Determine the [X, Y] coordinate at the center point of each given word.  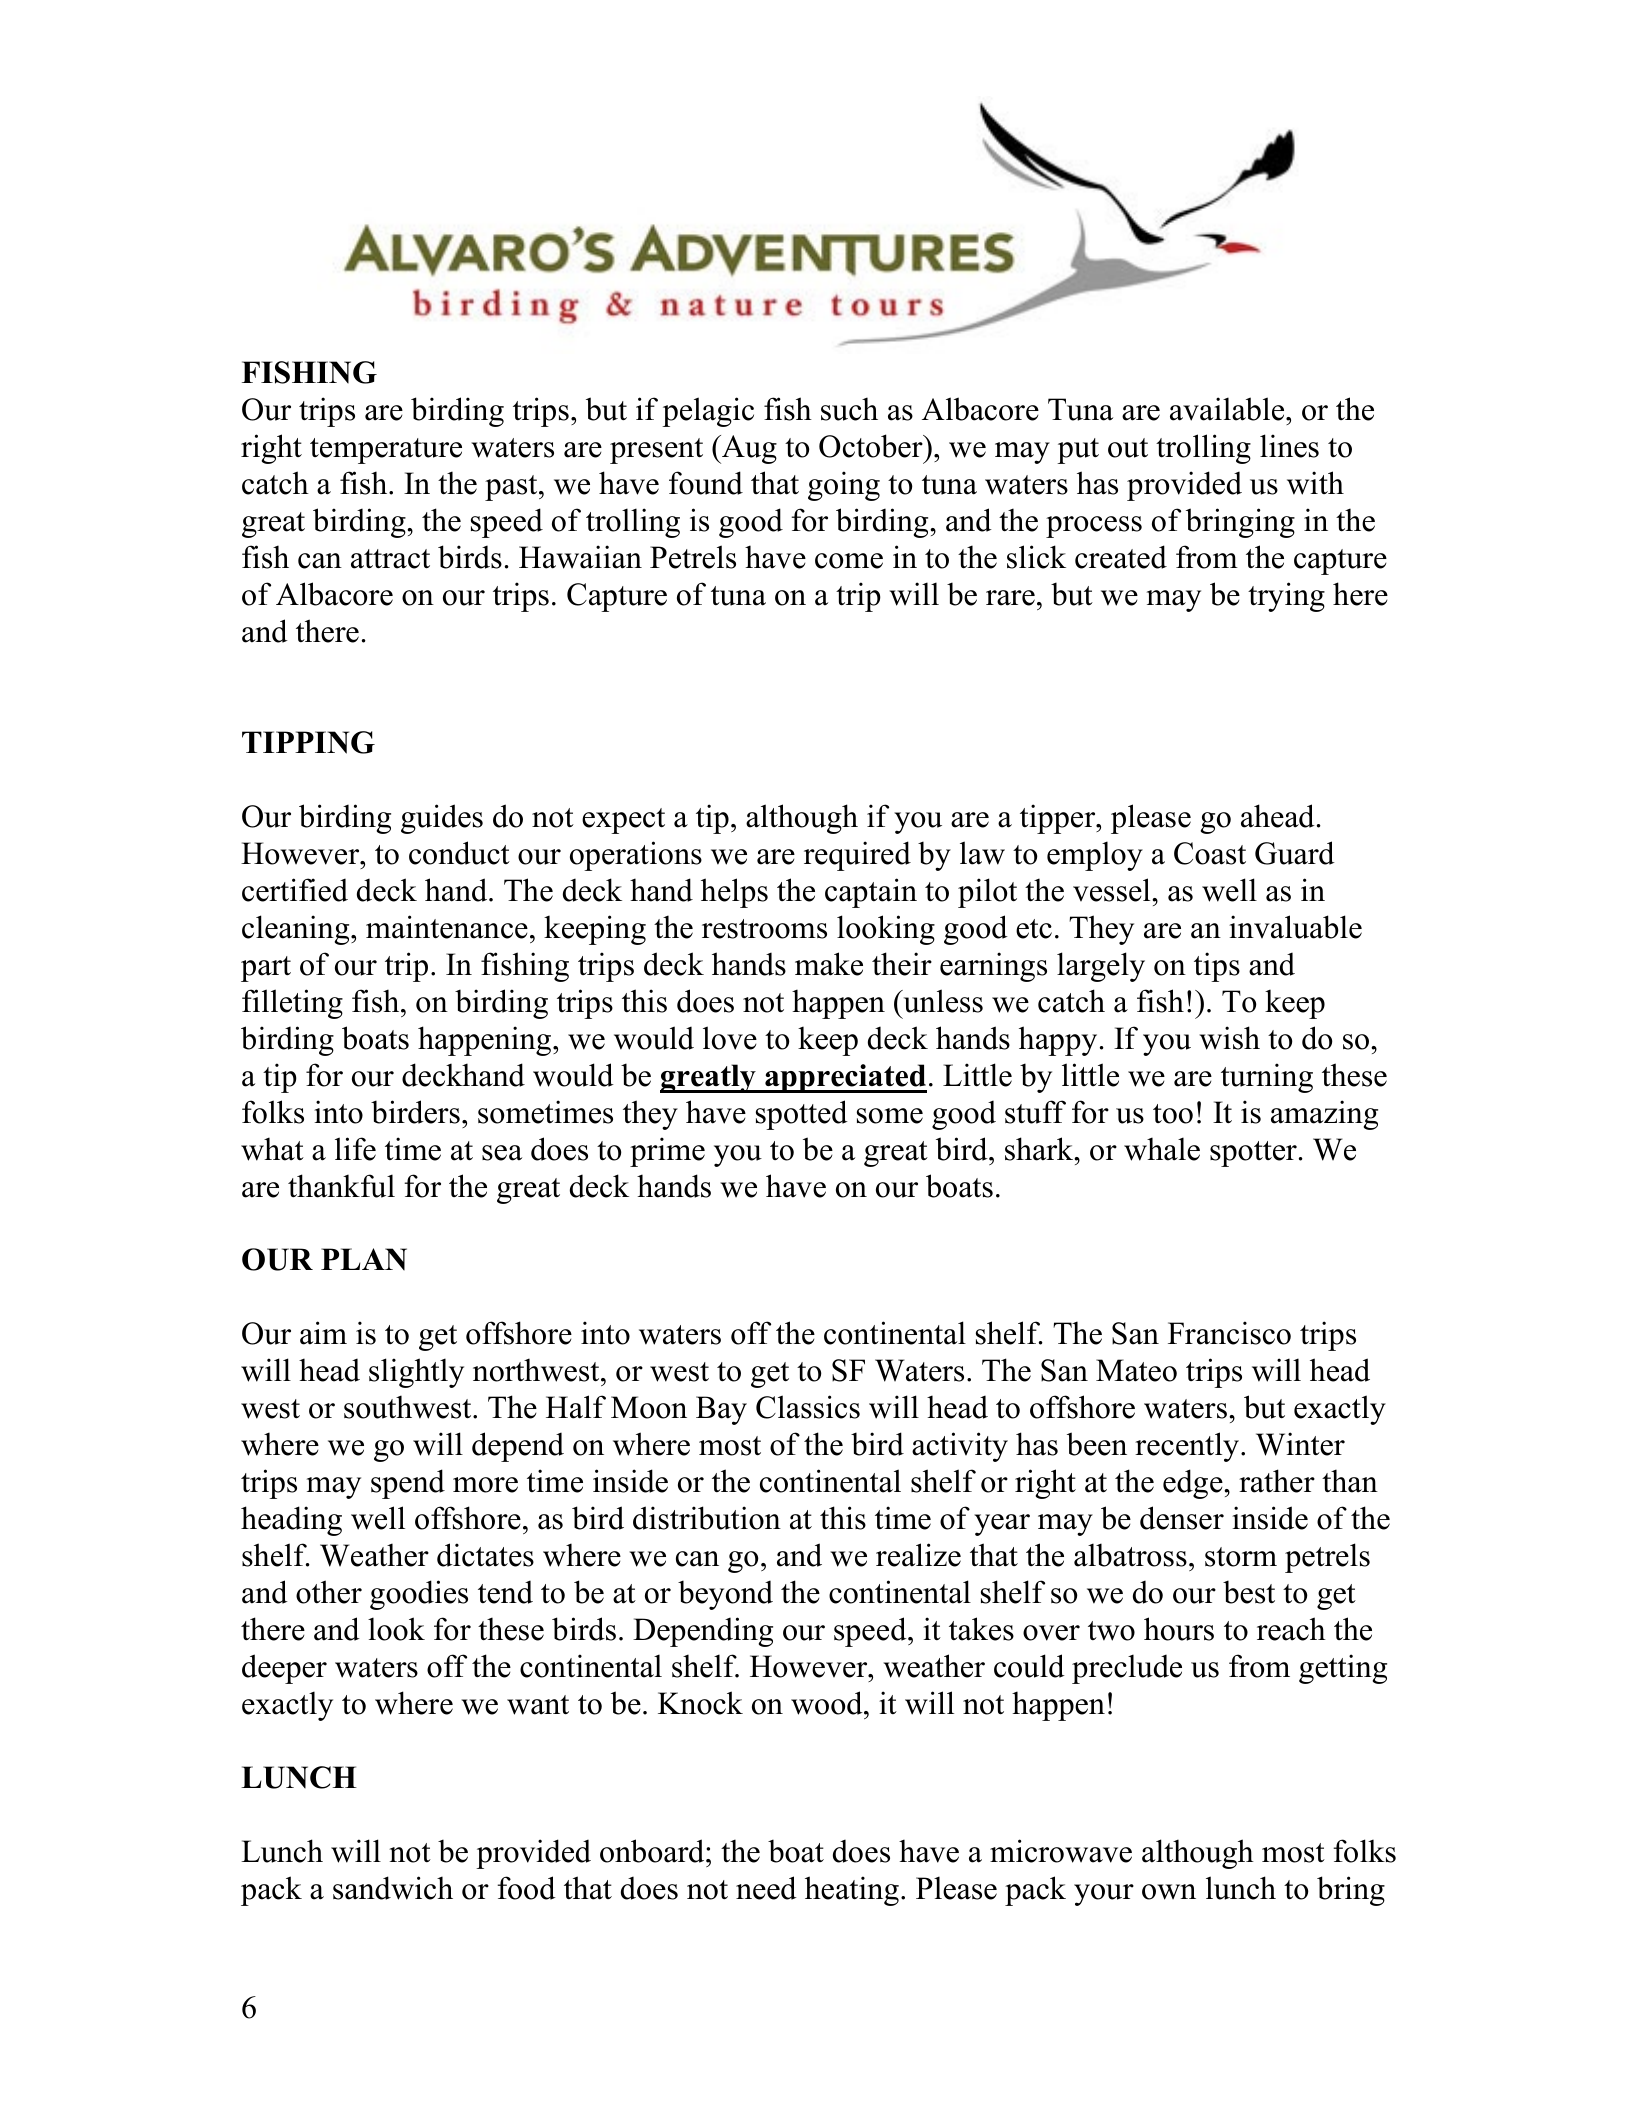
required [857, 856]
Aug [748, 449]
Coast [1210, 853]
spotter [1253, 1154]
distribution [707, 1518]
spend [408, 1484]
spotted [802, 1115]
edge [1194, 1484]
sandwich [393, 1888]
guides [442, 819]
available [1228, 409]
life [355, 1149]
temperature [386, 451]
